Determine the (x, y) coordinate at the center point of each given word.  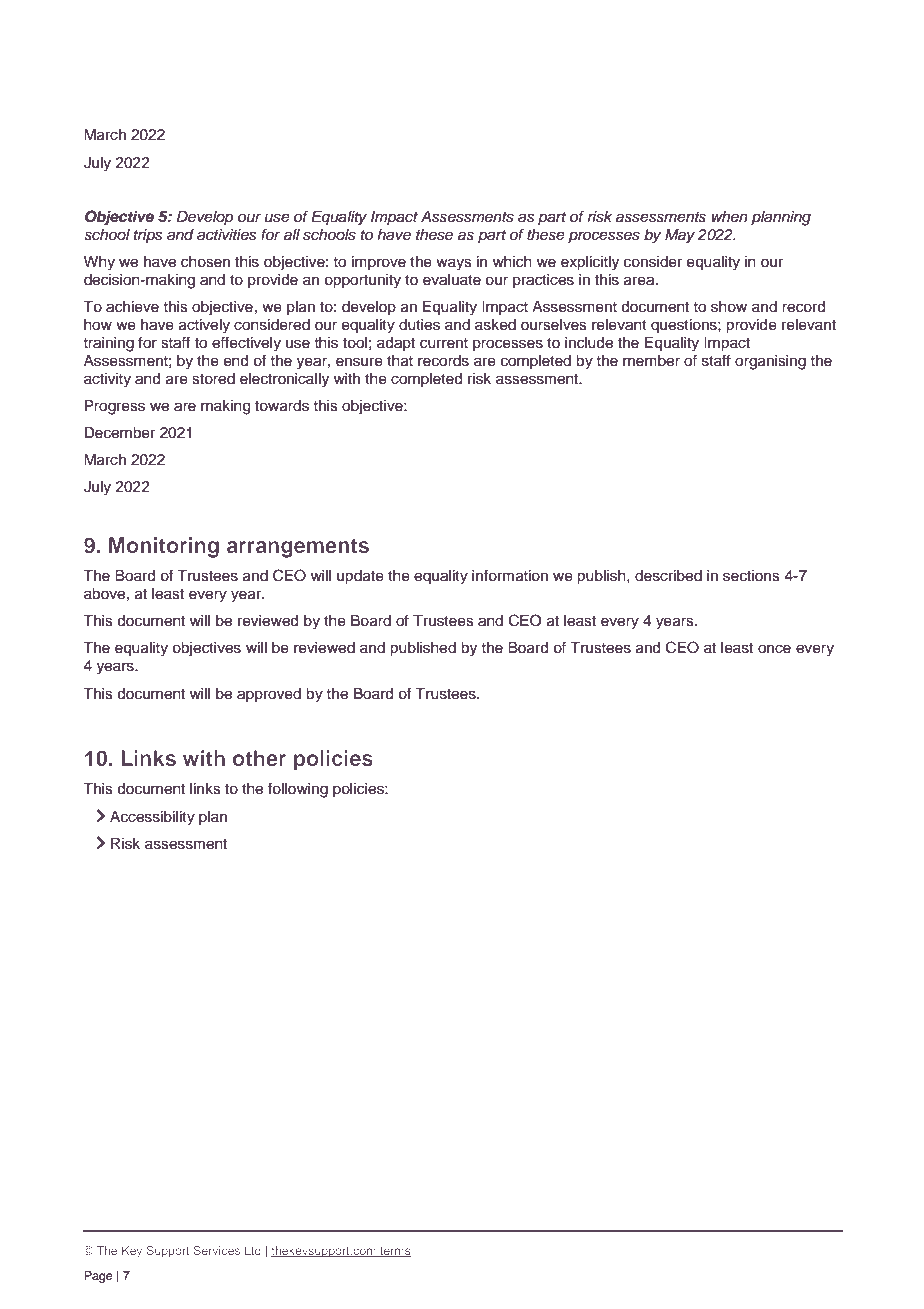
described (668, 576)
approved (269, 695)
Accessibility (152, 818)
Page (98, 1277)
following (298, 790)
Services (217, 1250)
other (259, 758)
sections (751, 576)
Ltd (253, 1250)
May (680, 236)
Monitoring (164, 547)
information (510, 575)
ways (454, 264)
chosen (205, 262)
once (774, 649)
